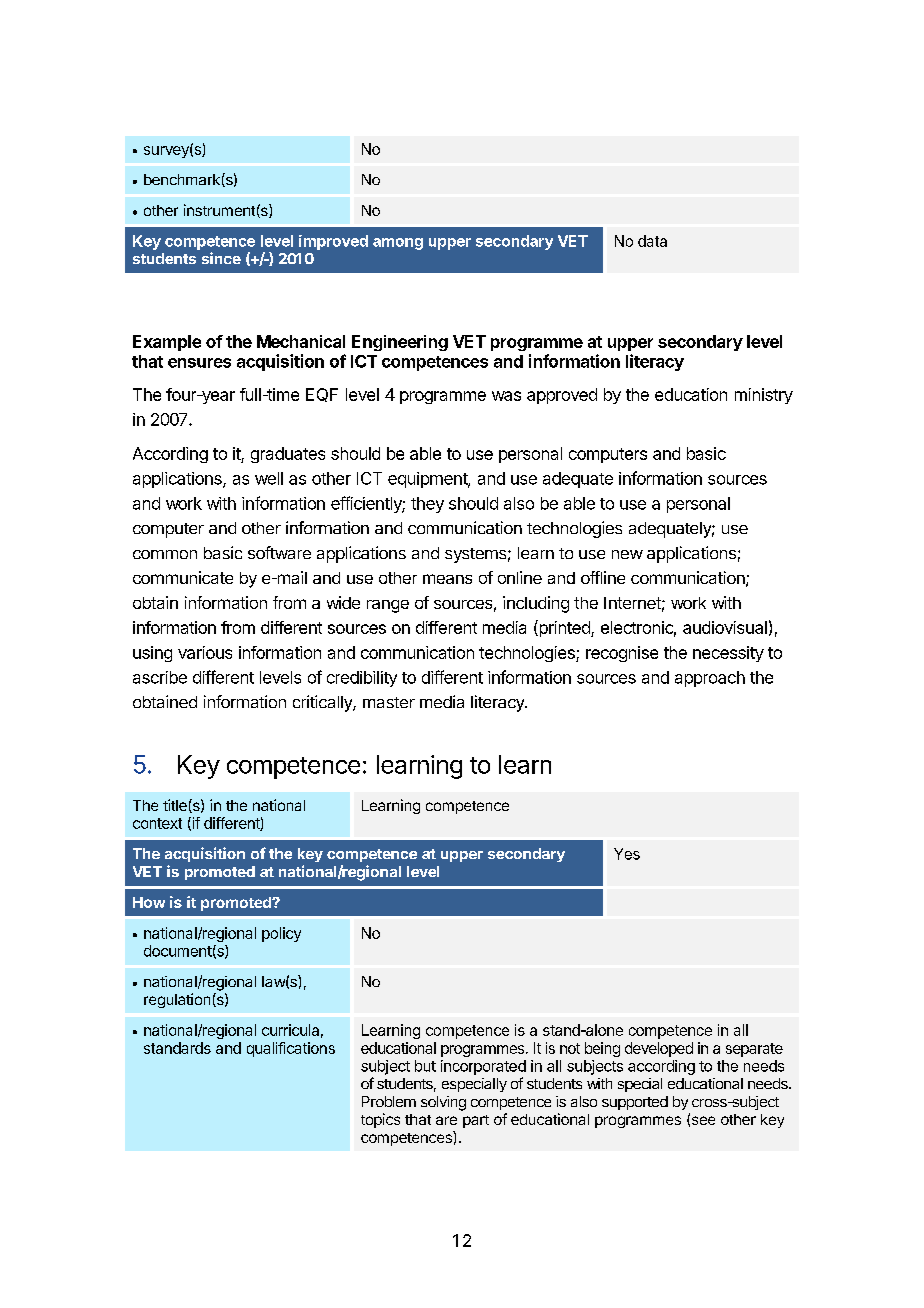 This screenshot has height=1308, width=924. What do you see at coordinates (710, 679) in the screenshot?
I see `approach` at bounding box center [710, 679].
